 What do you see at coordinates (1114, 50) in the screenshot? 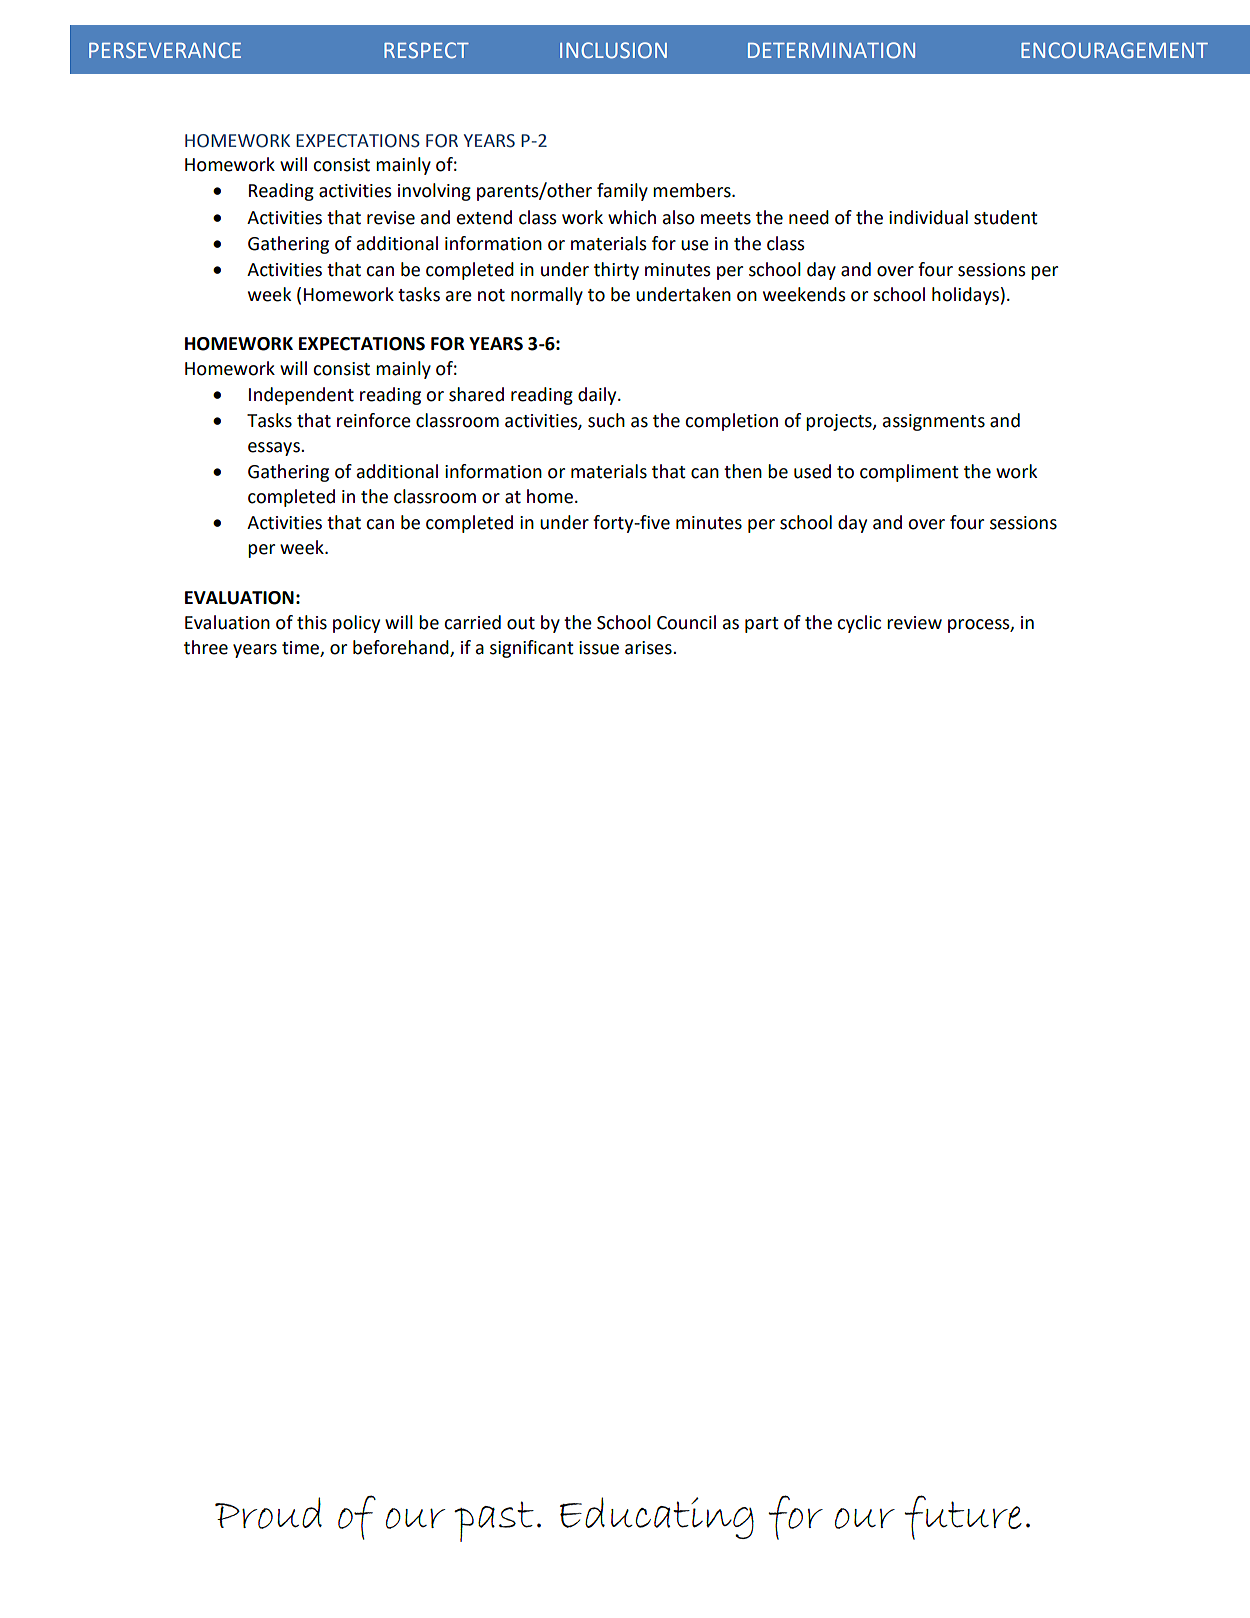
I see `ENCOURAGEMENT` at bounding box center [1114, 50].
